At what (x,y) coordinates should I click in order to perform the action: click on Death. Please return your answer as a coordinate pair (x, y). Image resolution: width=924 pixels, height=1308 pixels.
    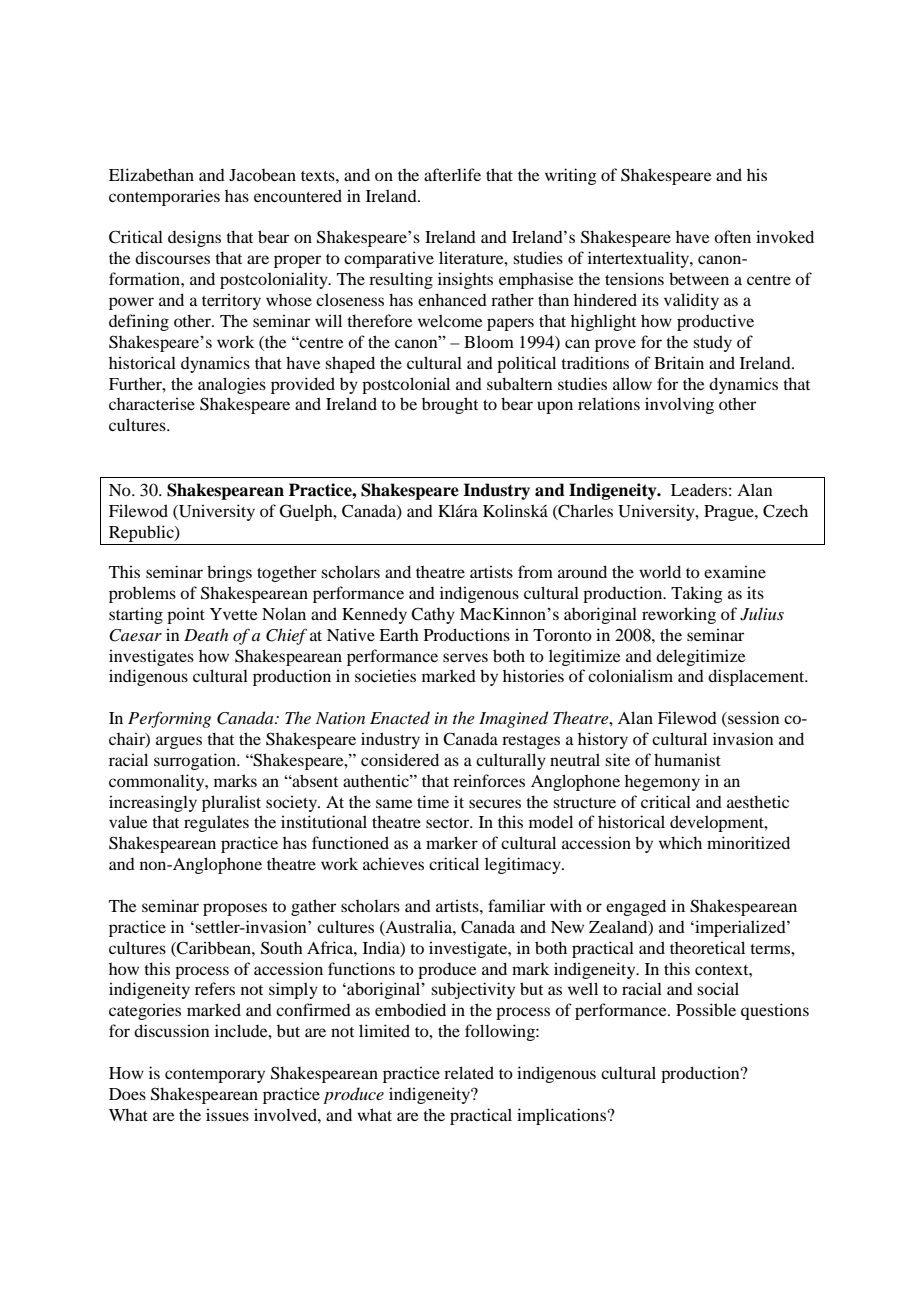
    Looking at the image, I should click on (206, 634).
